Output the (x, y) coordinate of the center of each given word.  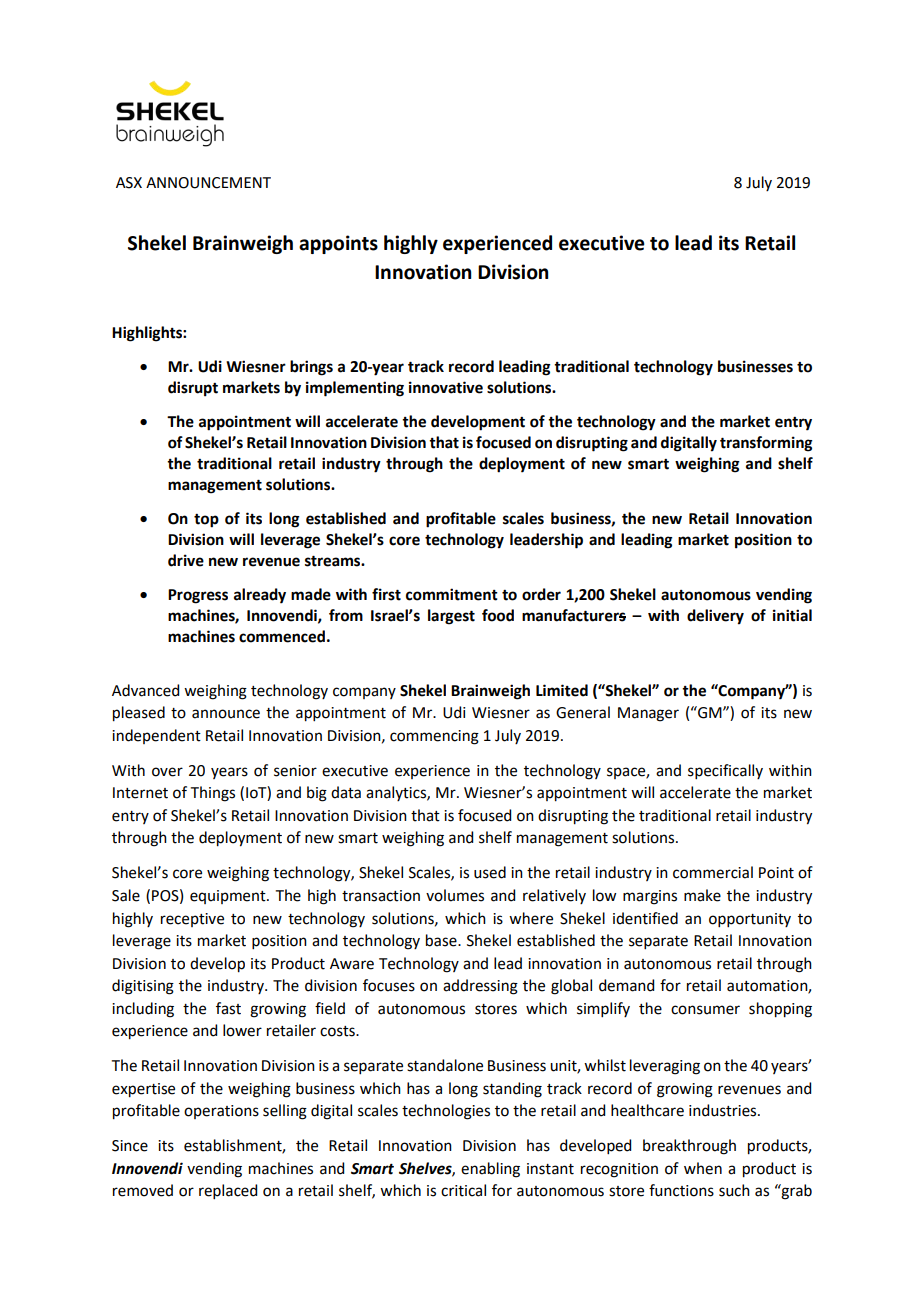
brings (311, 368)
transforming (766, 444)
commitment (452, 594)
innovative (446, 387)
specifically (725, 771)
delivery (715, 617)
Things (213, 794)
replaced (228, 1191)
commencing (434, 737)
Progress (198, 596)
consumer (705, 1010)
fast (228, 1008)
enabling (490, 1170)
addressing (480, 987)
